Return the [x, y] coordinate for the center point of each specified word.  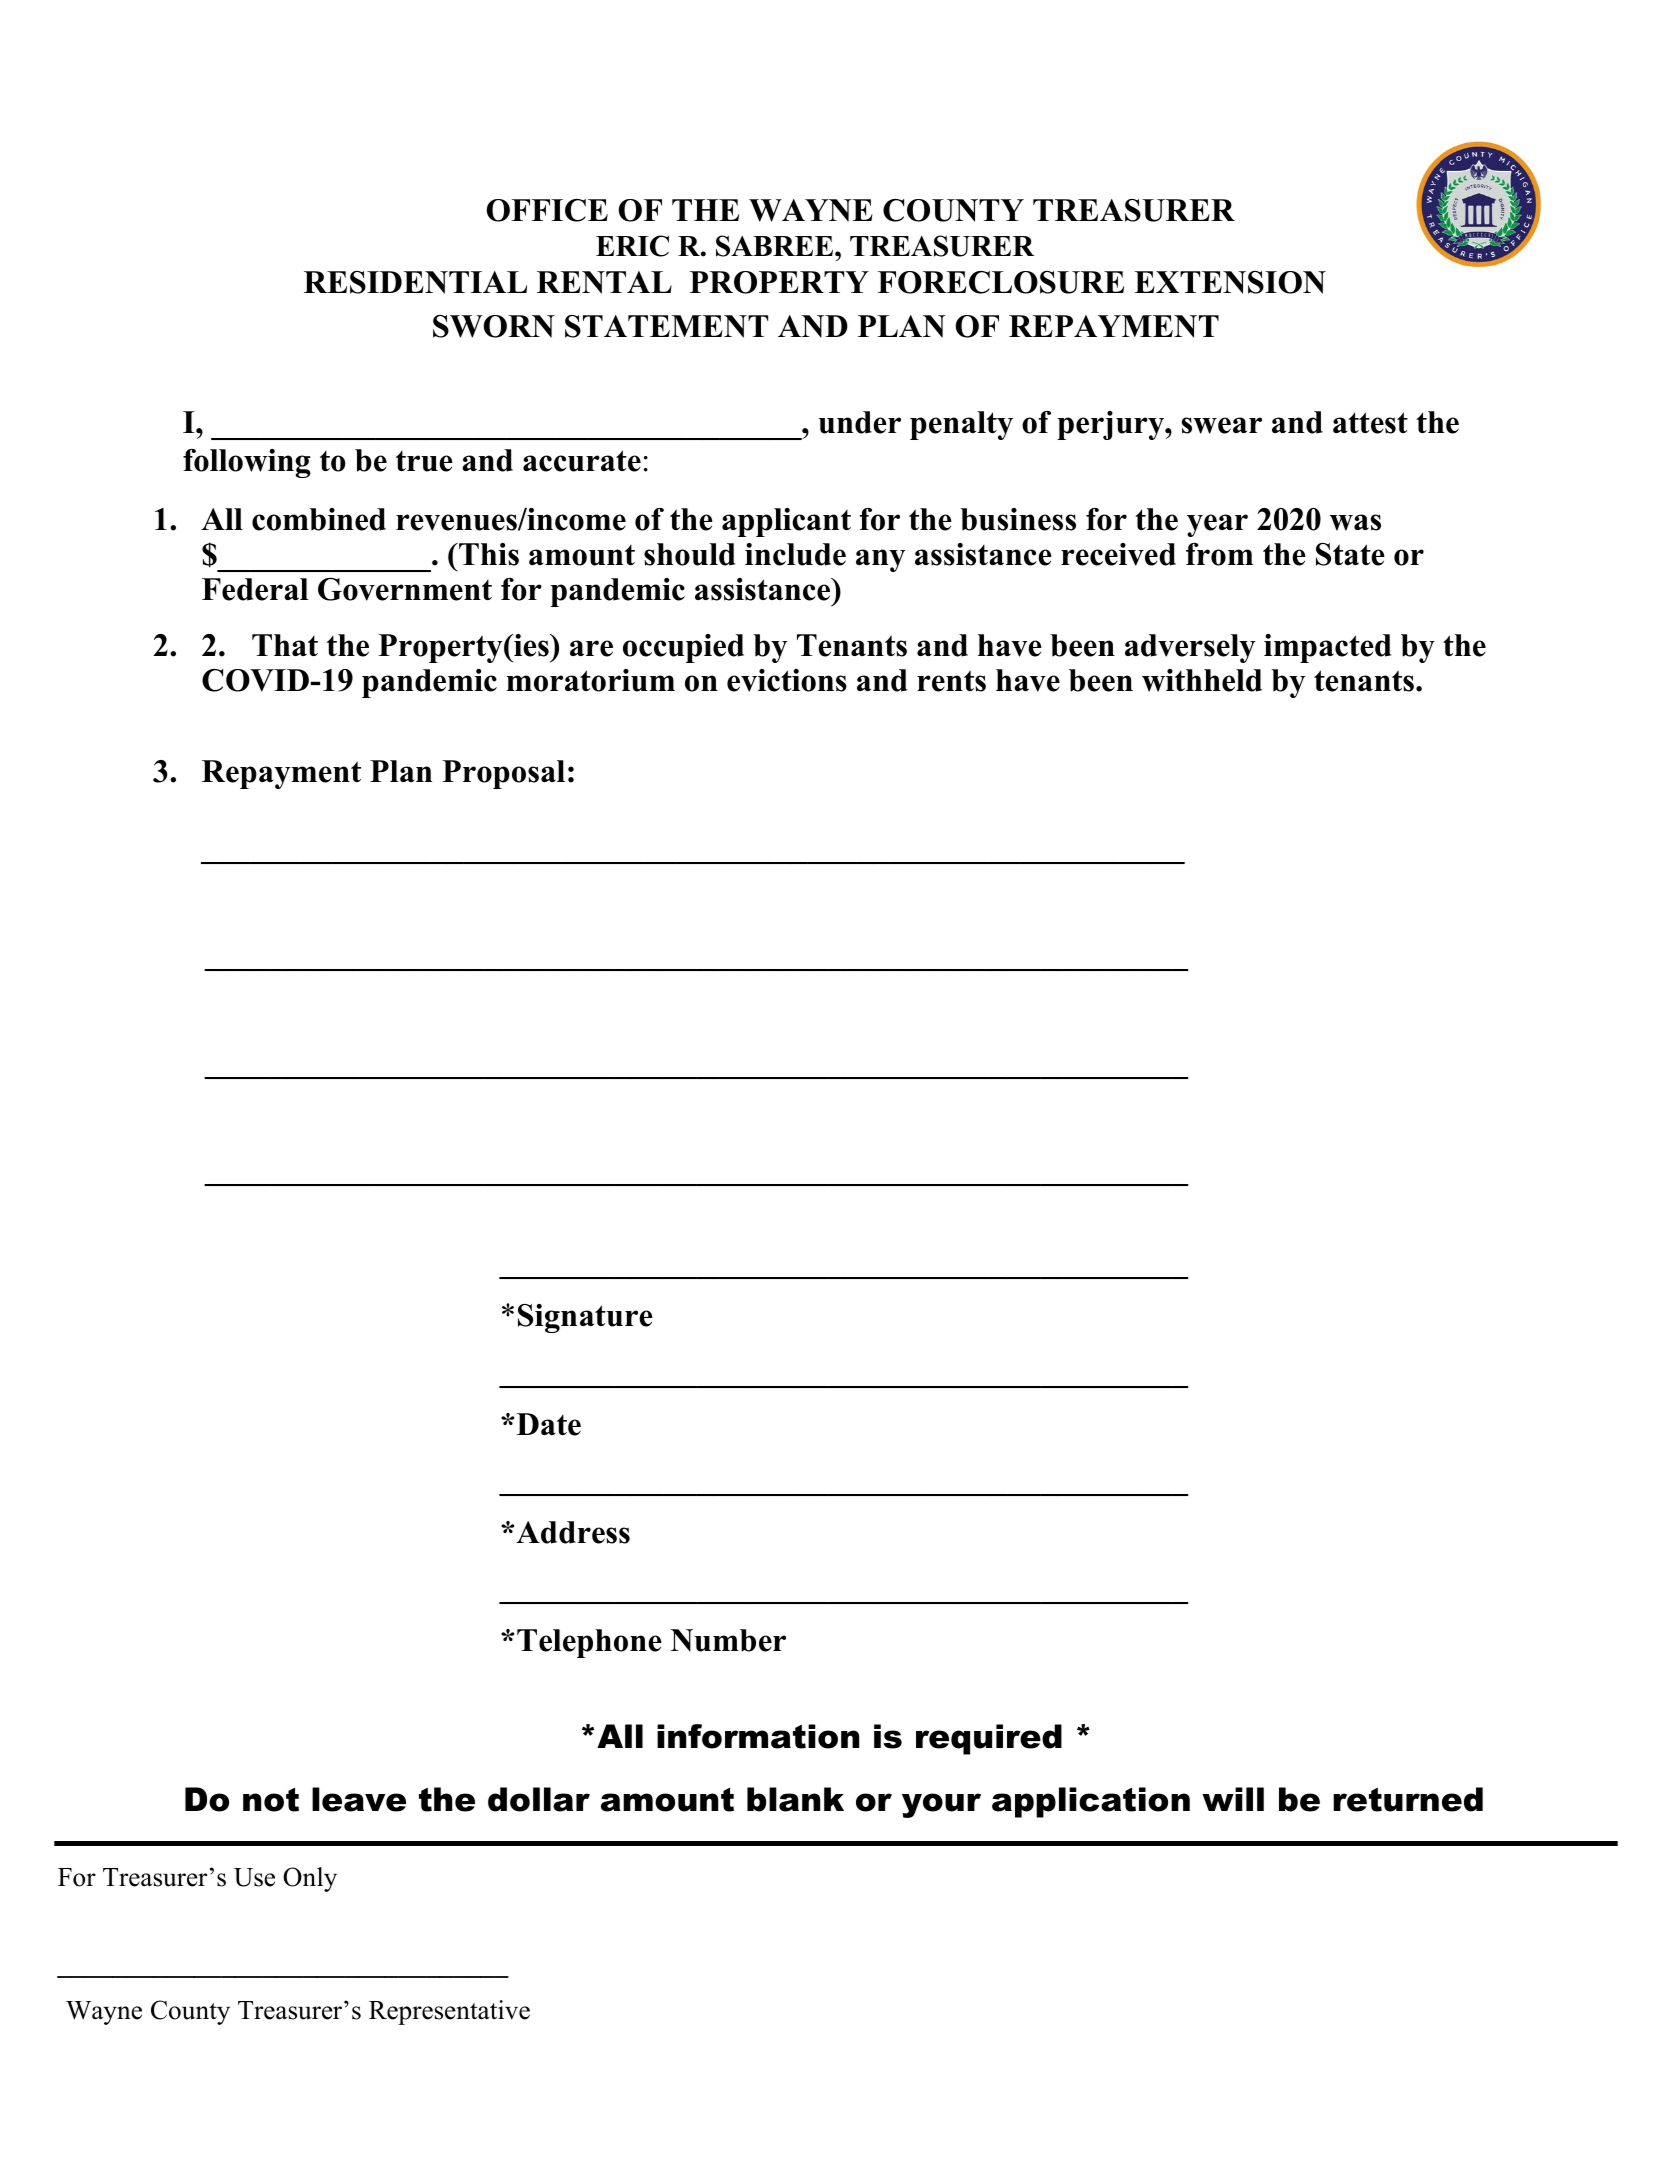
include [795, 554]
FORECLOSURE [1001, 282]
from [1219, 554]
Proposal [503, 774]
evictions [787, 680]
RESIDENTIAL [415, 282]
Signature [585, 1318]
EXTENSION [1230, 282]
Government [405, 589]
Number [728, 1640]
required [989, 1739]
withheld [1202, 680]
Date [549, 1424]
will [1233, 1799]
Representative [449, 2012]
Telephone [589, 1643]
